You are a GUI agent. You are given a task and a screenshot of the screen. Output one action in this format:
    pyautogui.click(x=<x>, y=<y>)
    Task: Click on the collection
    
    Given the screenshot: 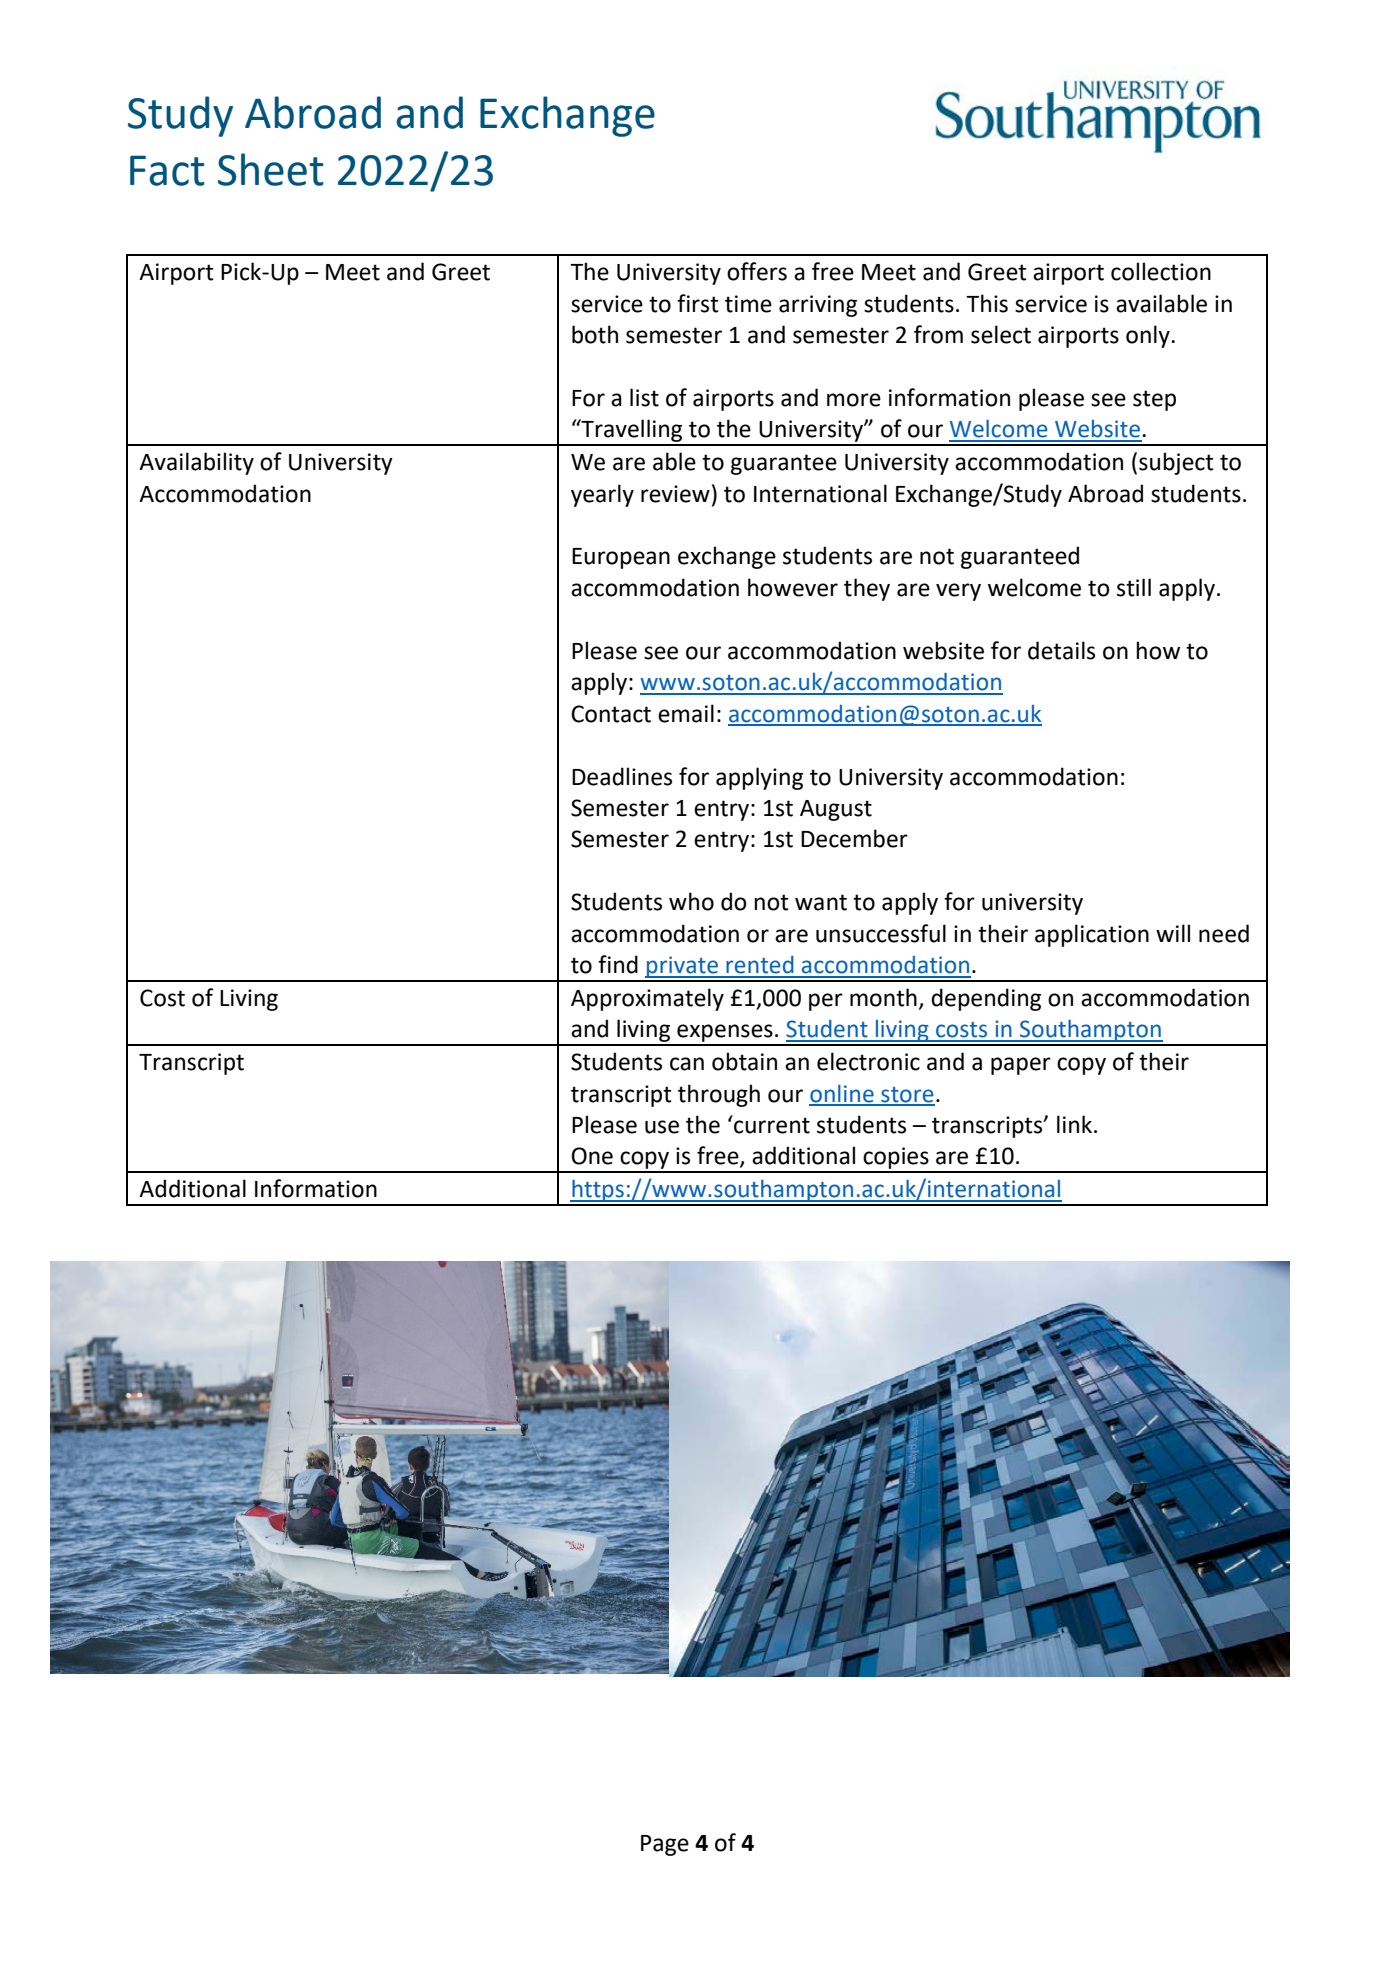 What is the action you would take?
    pyautogui.click(x=1161, y=271)
